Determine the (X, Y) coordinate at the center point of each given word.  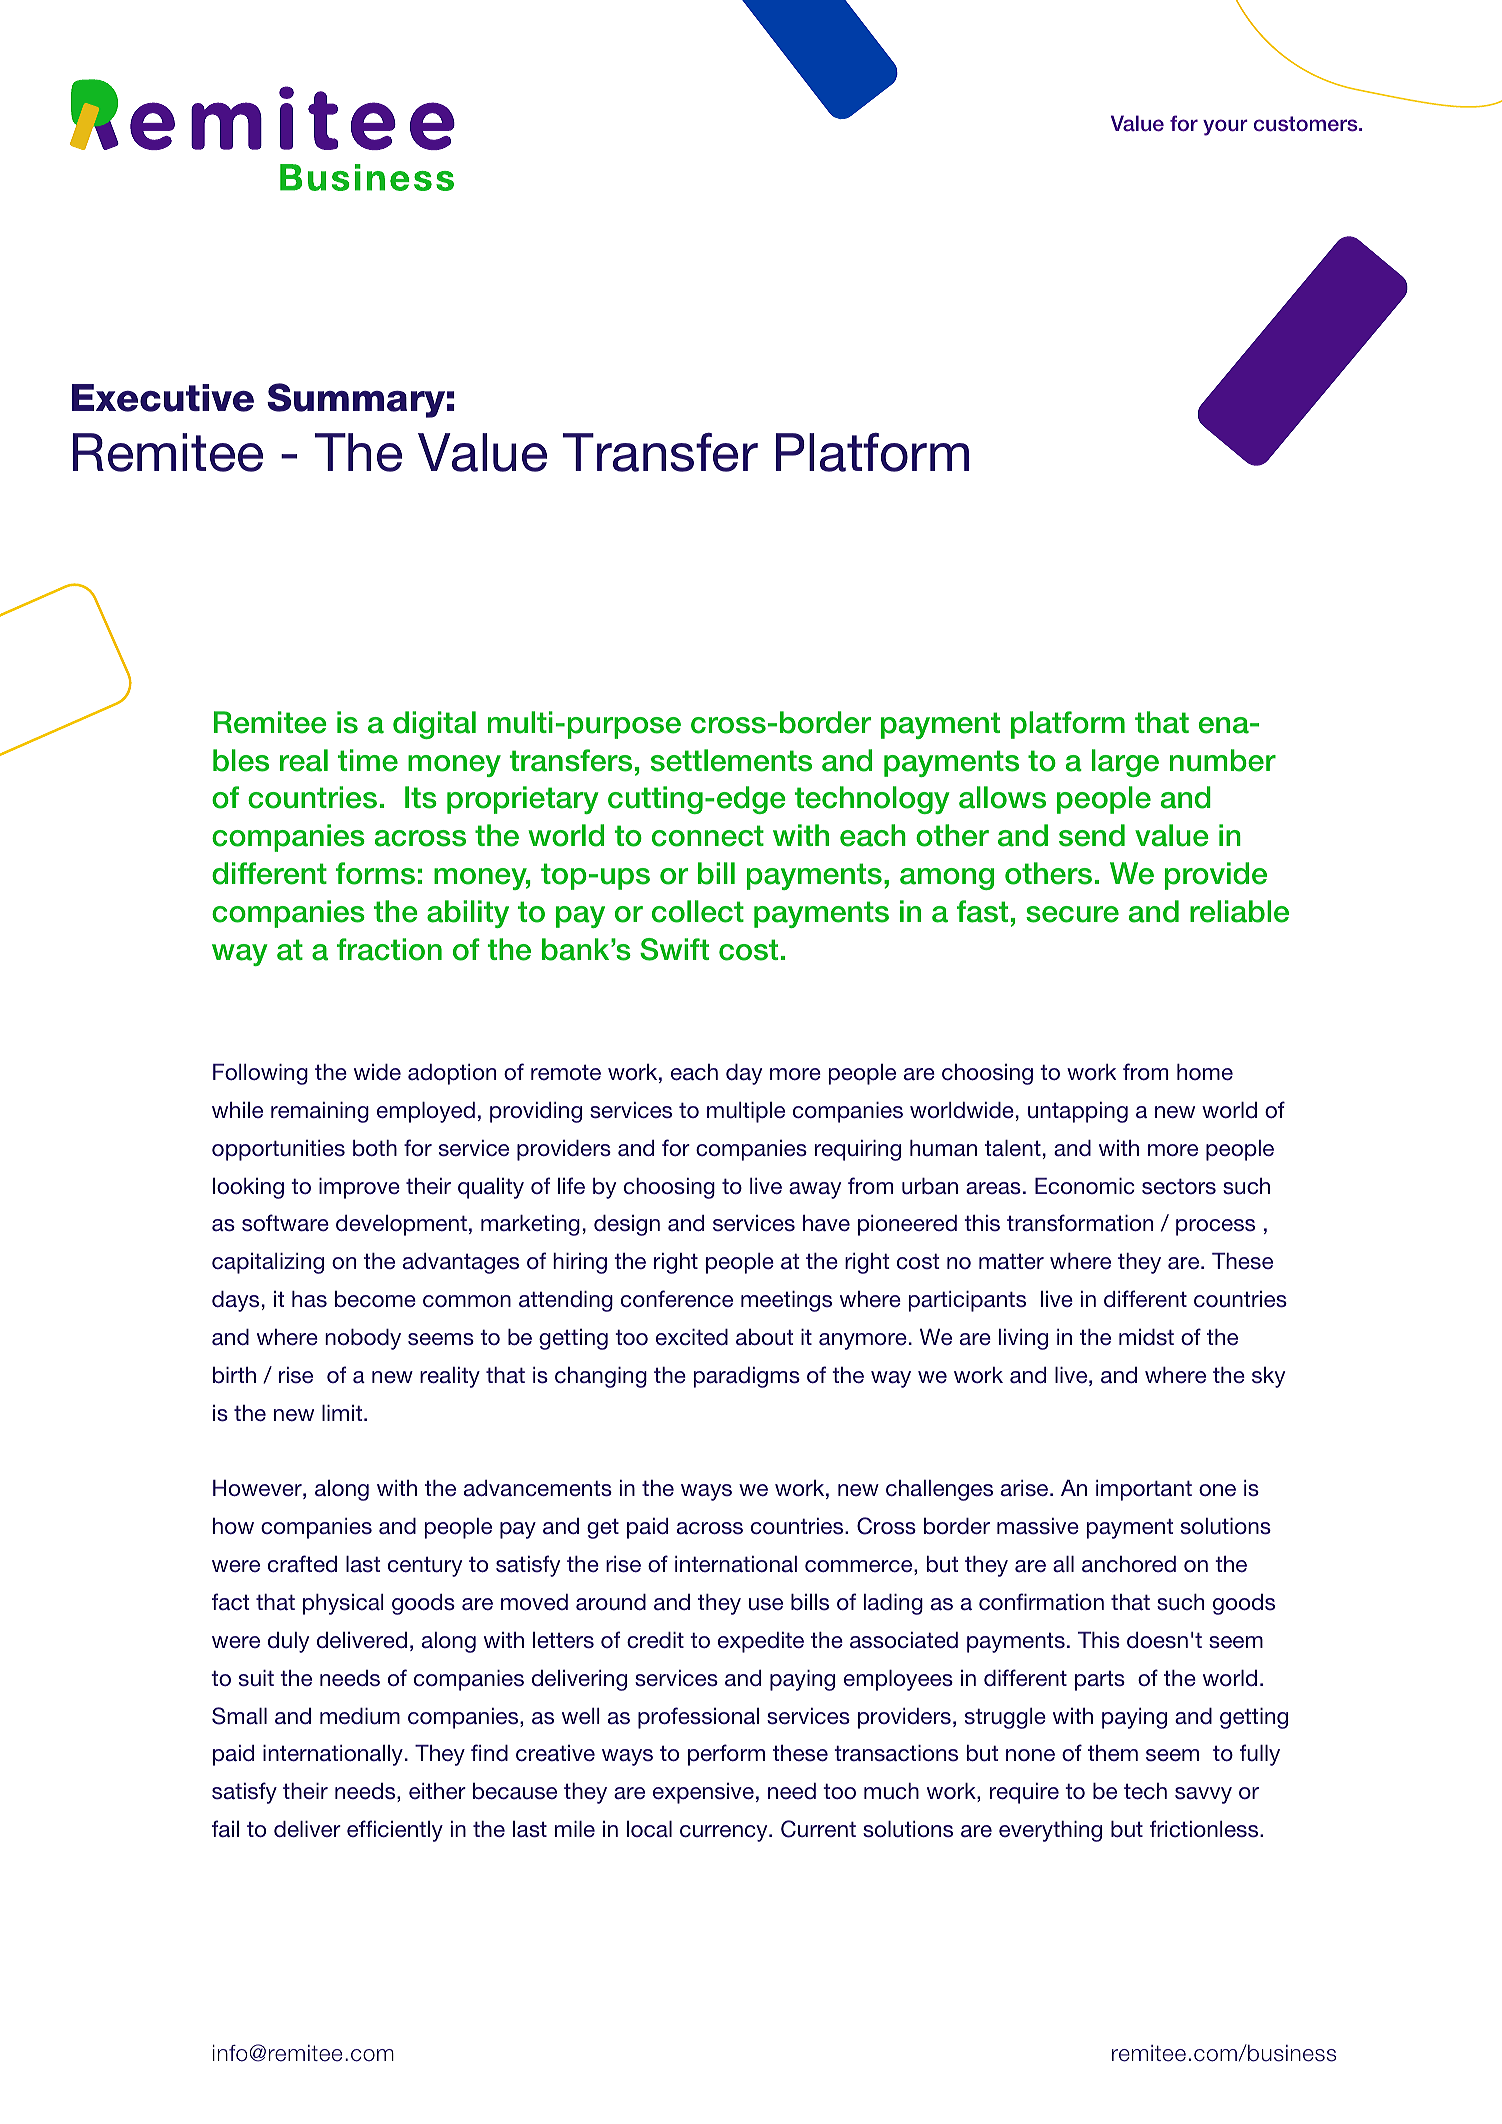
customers (1307, 124)
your (1225, 127)
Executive (163, 398)
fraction (389, 949)
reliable (1239, 911)
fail (225, 1828)
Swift (674, 949)
